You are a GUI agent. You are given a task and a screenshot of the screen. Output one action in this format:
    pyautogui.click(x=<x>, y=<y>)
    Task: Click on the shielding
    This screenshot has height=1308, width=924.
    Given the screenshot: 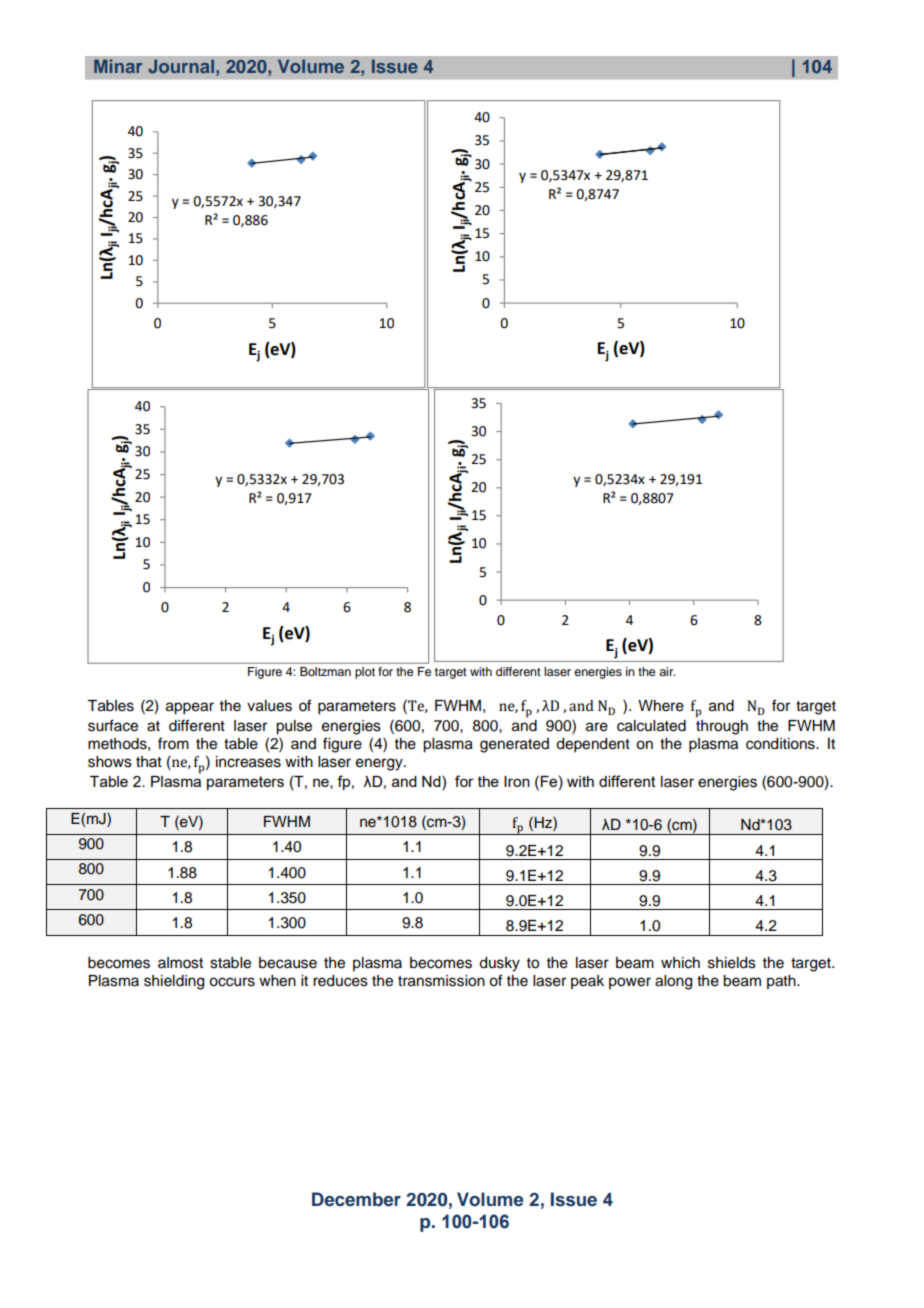 What is the action you would take?
    pyautogui.click(x=174, y=982)
